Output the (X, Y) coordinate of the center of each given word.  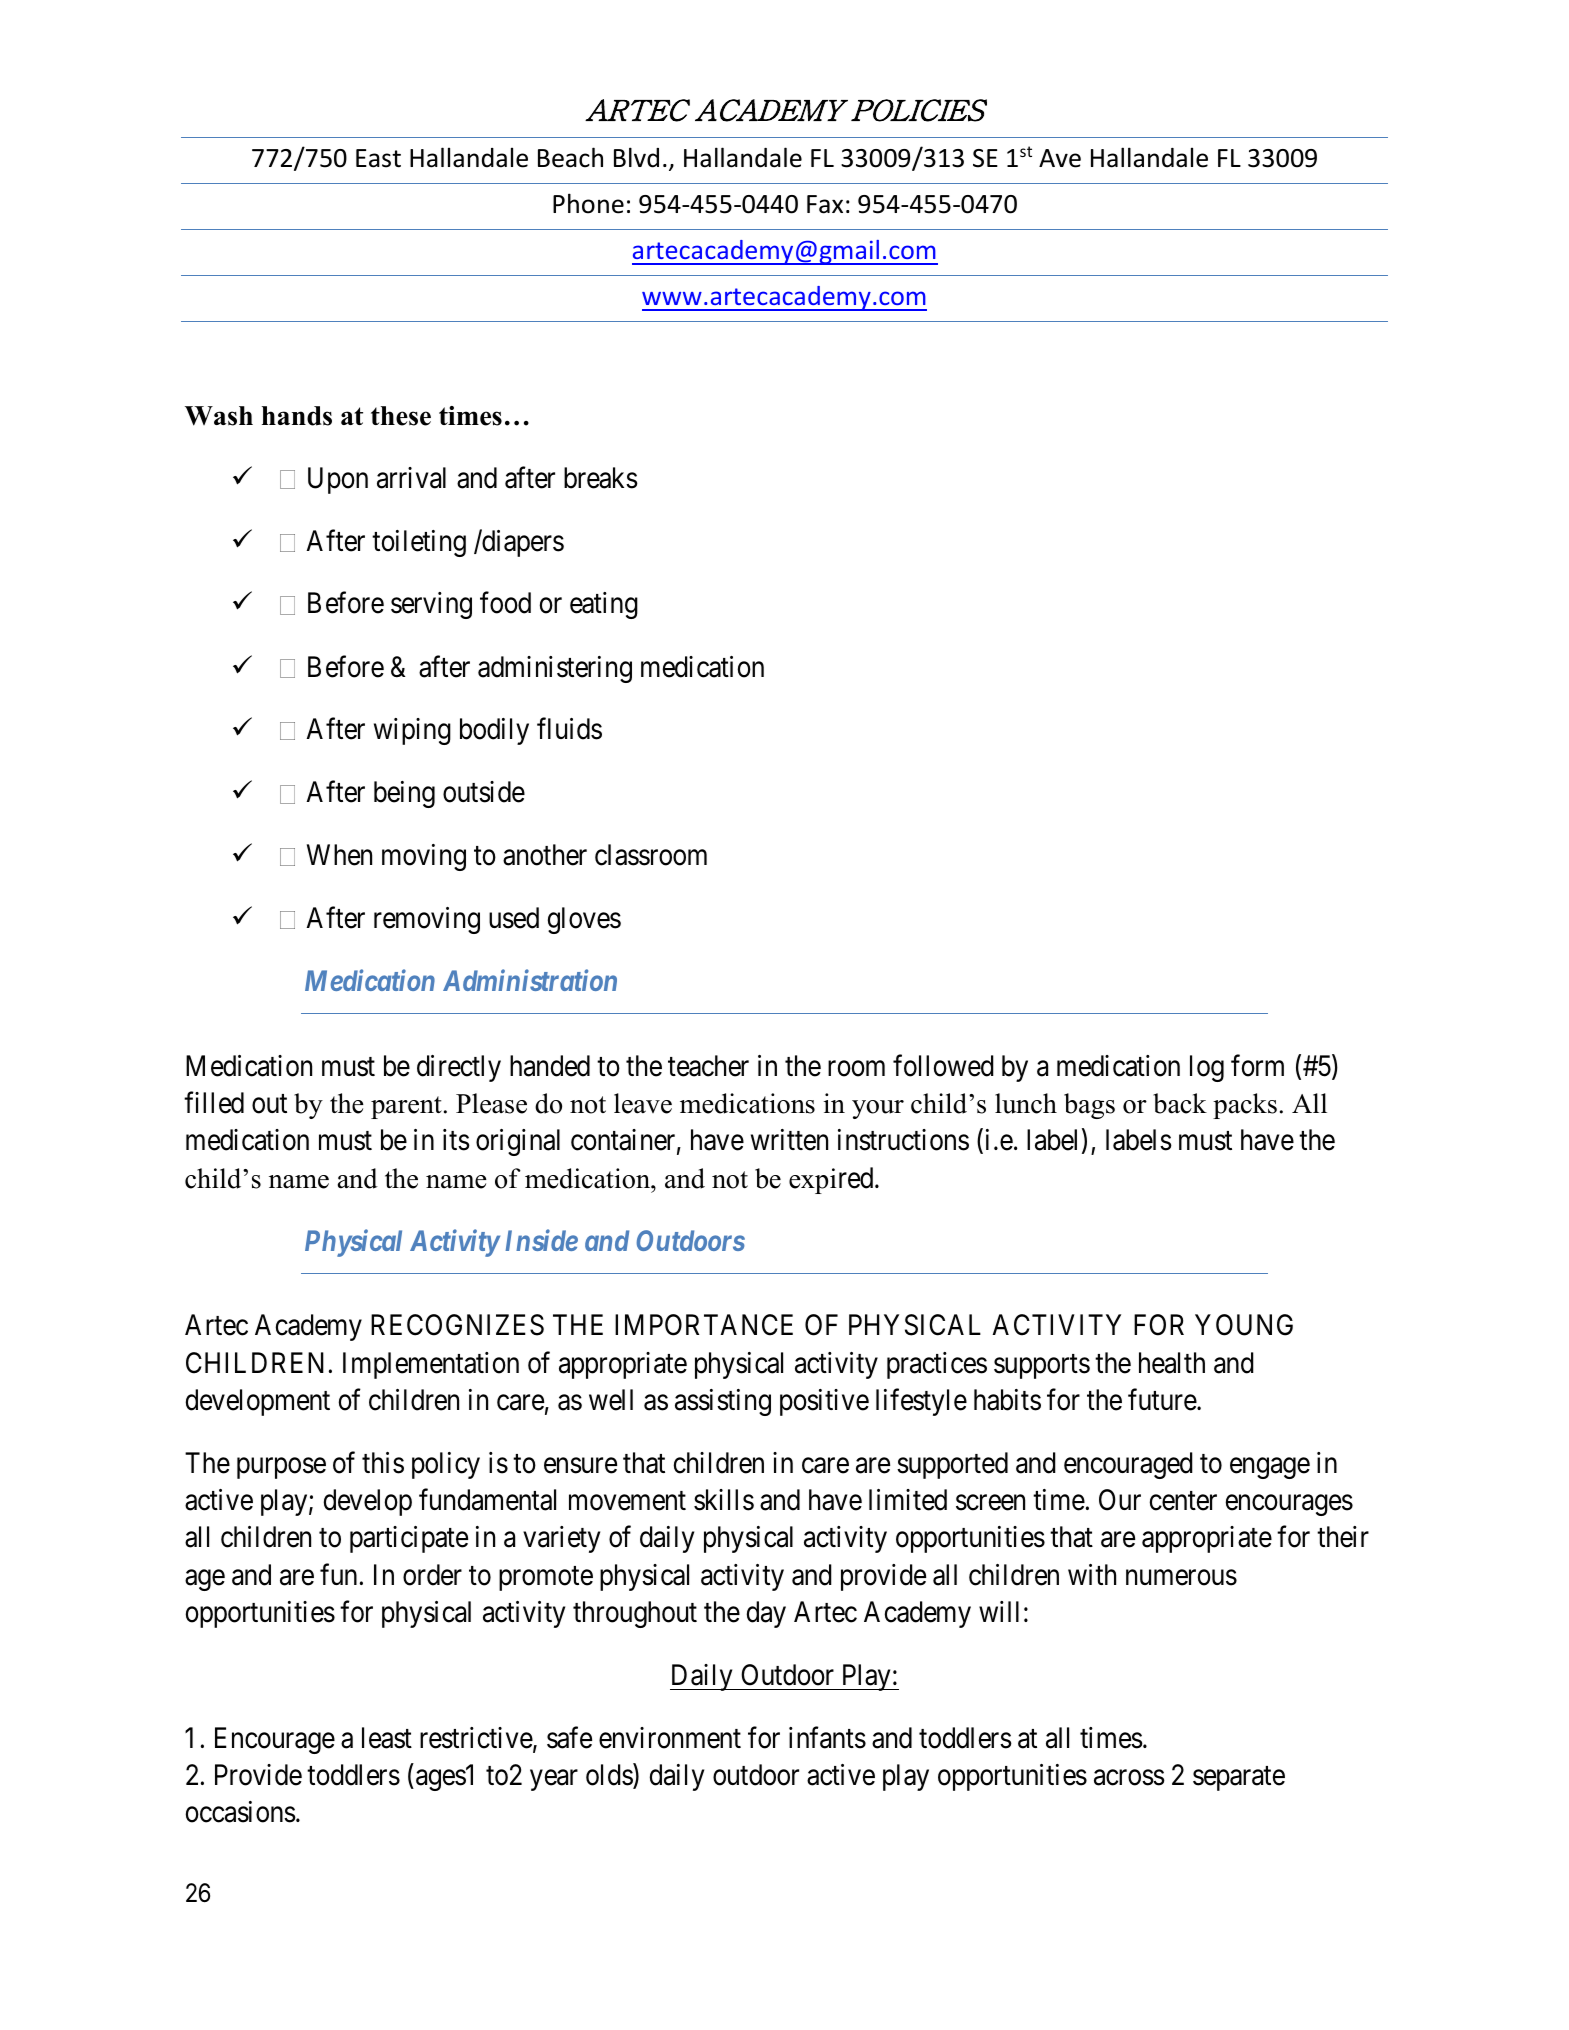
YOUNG (1244, 1325)
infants (827, 1738)
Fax (825, 204)
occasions (241, 1812)
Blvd (636, 157)
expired (832, 1180)
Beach (570, 157)
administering (555, 669)
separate (1239, 1779)
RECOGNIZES (457, 1325)
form (1257, 1066)
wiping (412, 731)
